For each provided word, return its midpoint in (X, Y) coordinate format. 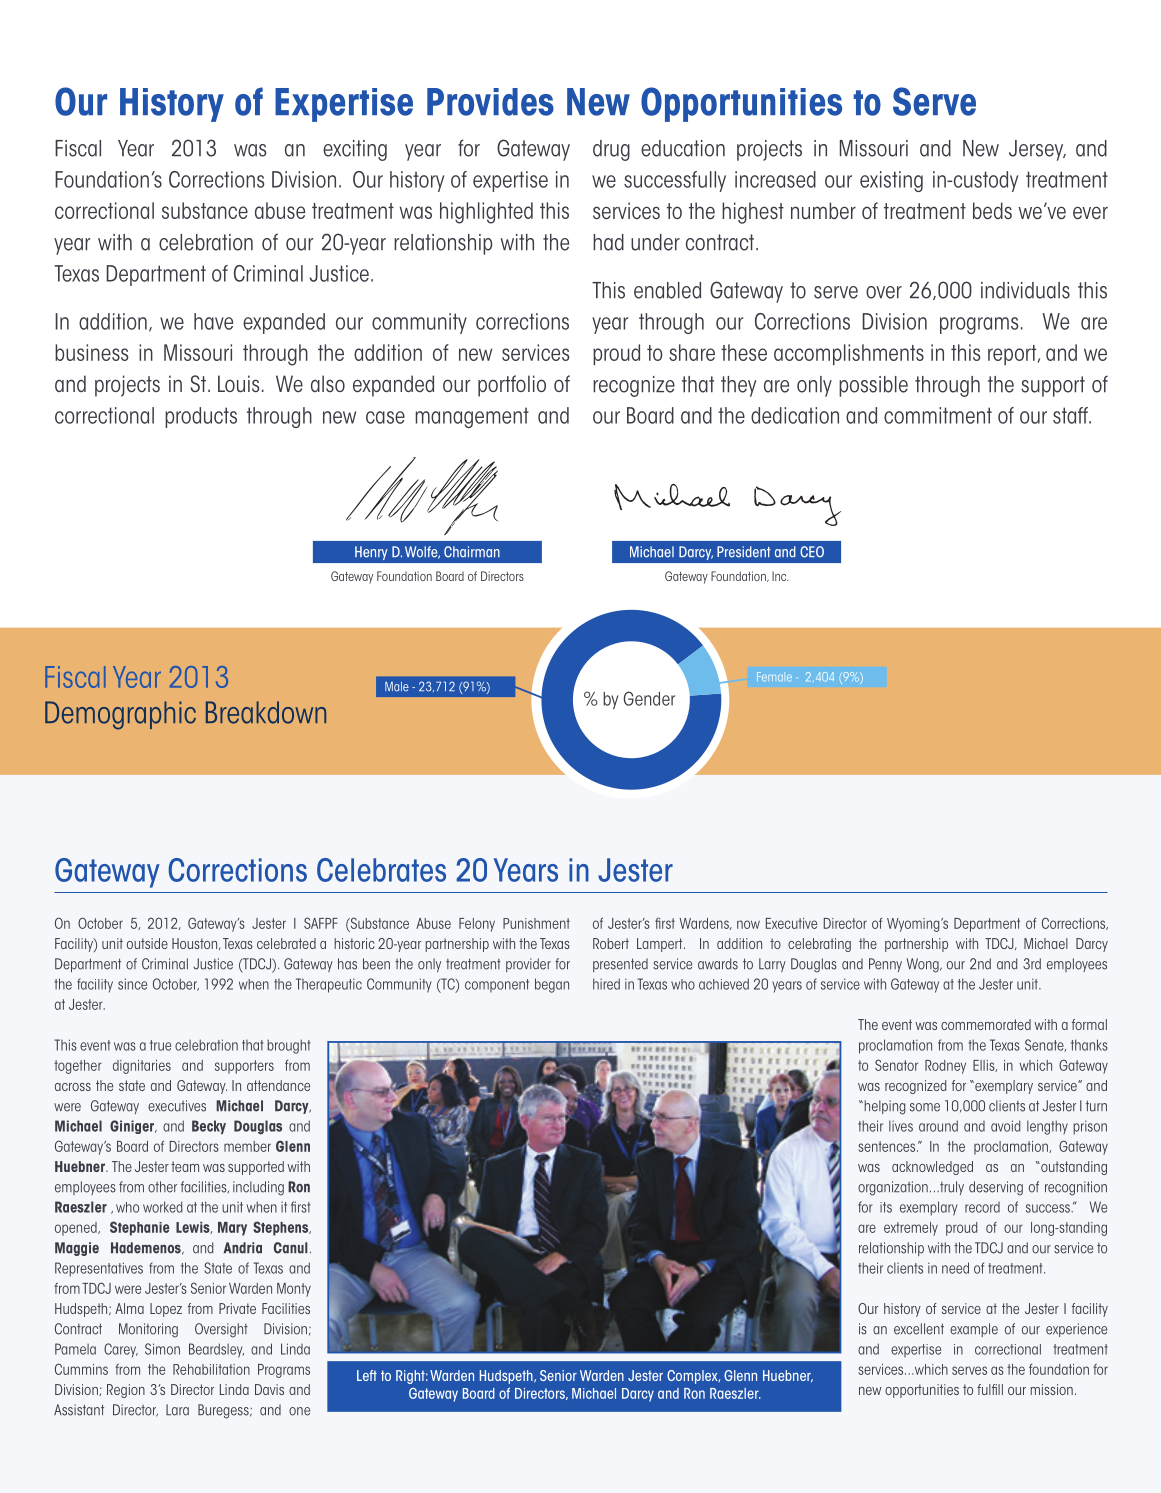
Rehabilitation (211, 1369)
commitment (938, 415)
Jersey (1037, 150)
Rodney (945, 1067)
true (160, 1045)
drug (611, 150)
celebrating (819, 945)
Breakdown (266, 712)
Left (367, 1375)
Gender (649, 698)
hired (606, 984)
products (201, 417)
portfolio (512, 386)
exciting (355, 150)
